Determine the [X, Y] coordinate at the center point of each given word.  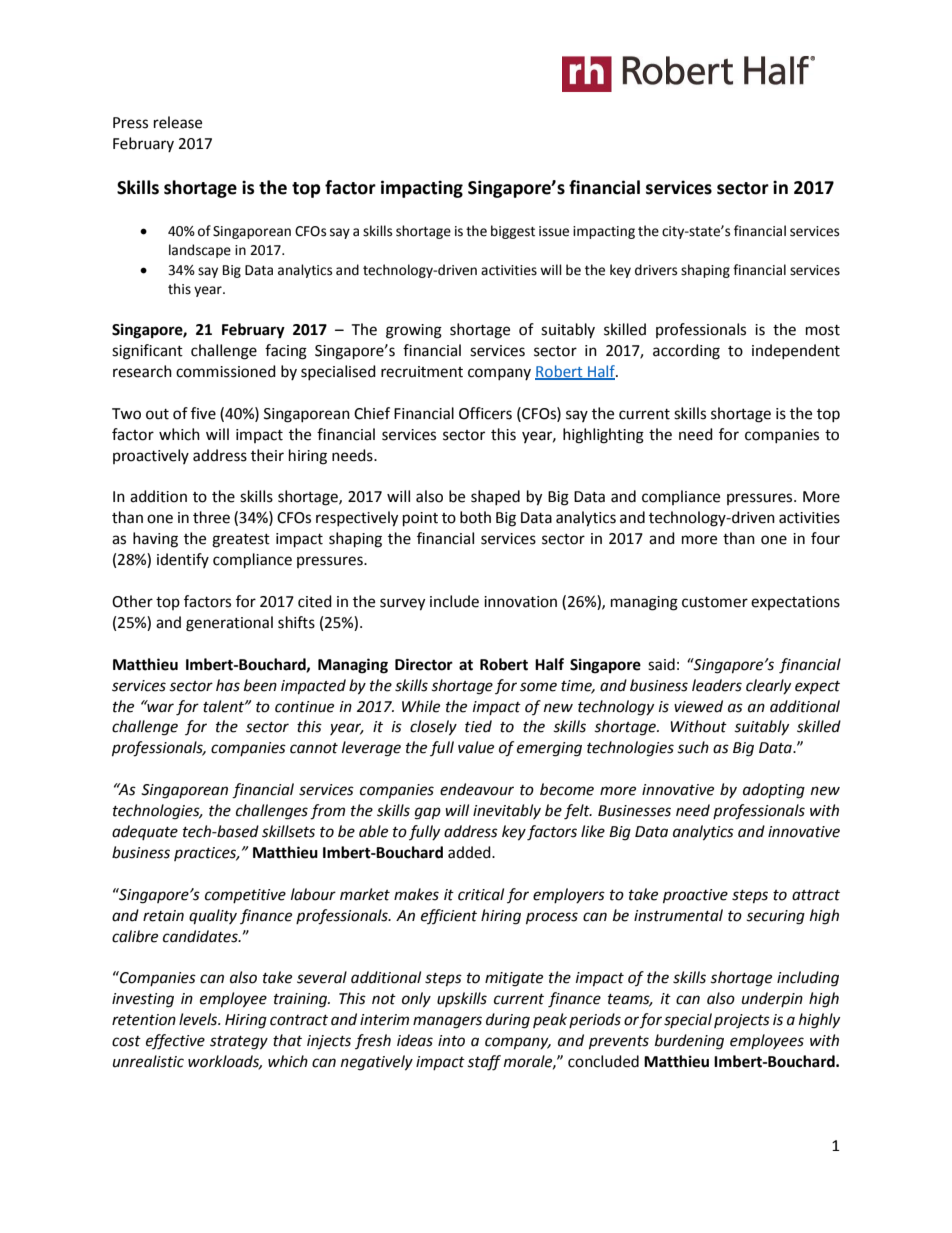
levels [199, 1019]
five [203, 413]
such [693, 747]
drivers [656, 270]
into [451, 1041]
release [178, 122]
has [228, 685]
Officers [485, 413]
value [476, 747]
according [686, 352]
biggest [513, 232]
